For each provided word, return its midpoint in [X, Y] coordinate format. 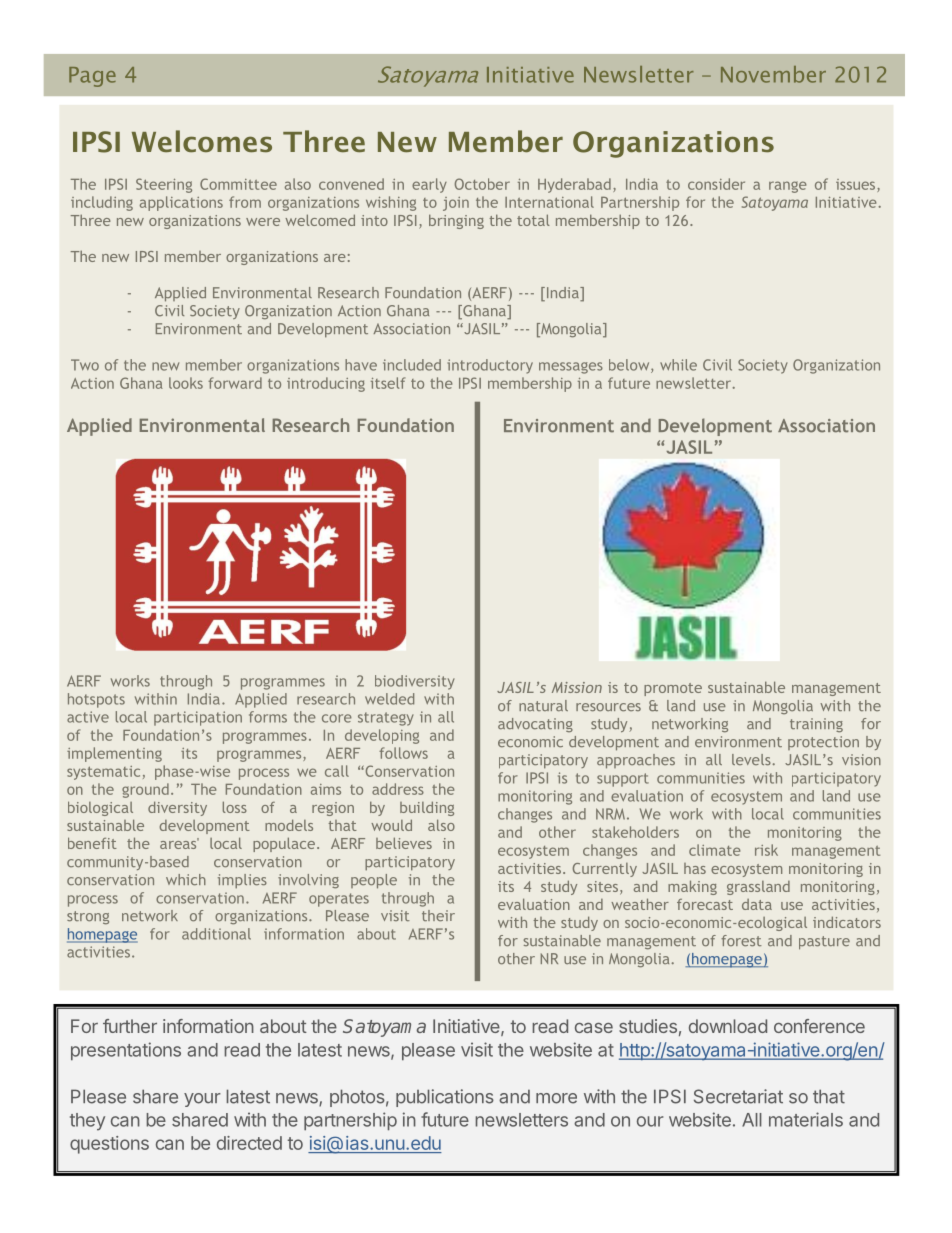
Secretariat [738, 1096]
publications [445, 1098]
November [773, 74]
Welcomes [202, 141]
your [202, 1100]
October [482, 184]
